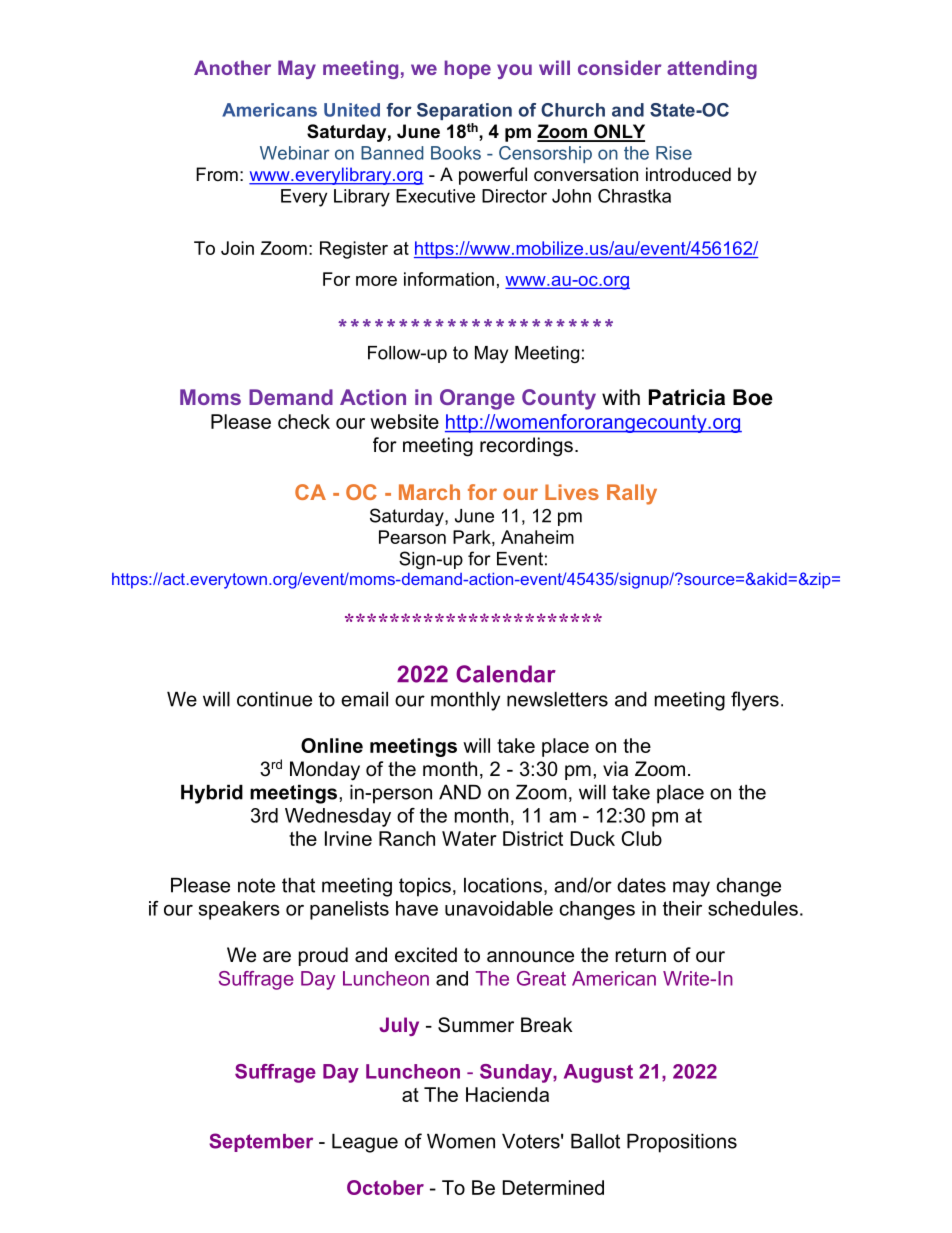  I want to click on Hacienda, so click(507, 1094).
